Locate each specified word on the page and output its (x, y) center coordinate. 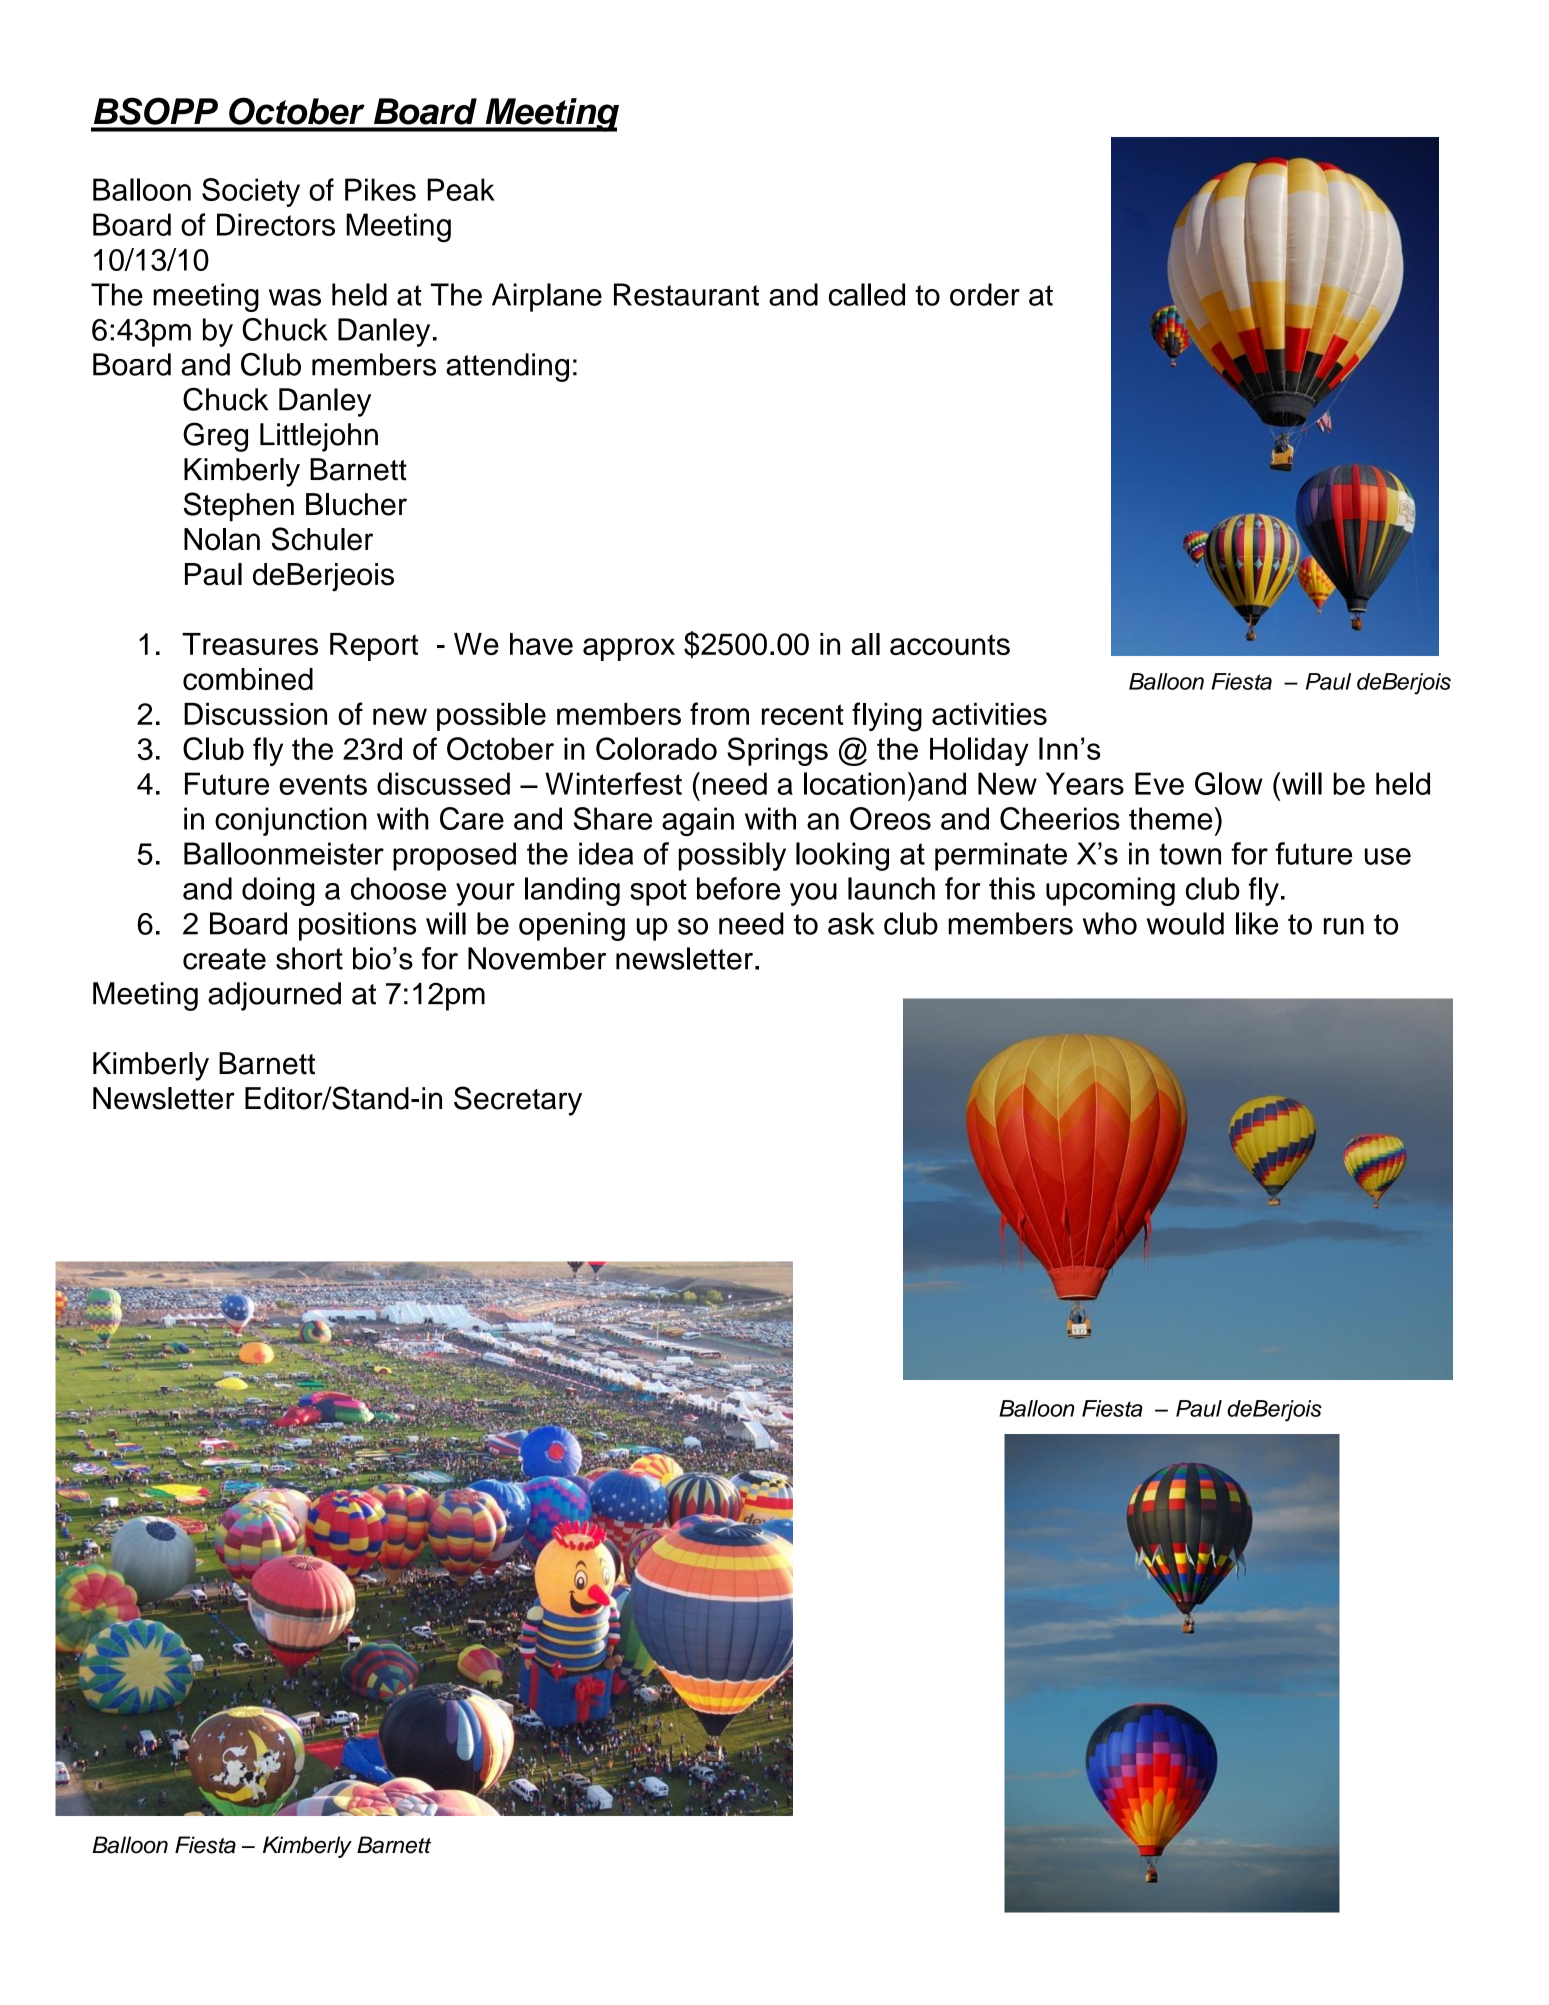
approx (629, 649)
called (867, 294)
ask (851, 923)
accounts (950, 645)
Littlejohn (319, 437)
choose (398, 888)
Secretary (518, 1101)
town (1190, 854)
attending (507, 367)
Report (374, 647)
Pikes (380, 189)
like (1257, 923)
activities (989, 714)
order (985, 294)
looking (842, 856)
